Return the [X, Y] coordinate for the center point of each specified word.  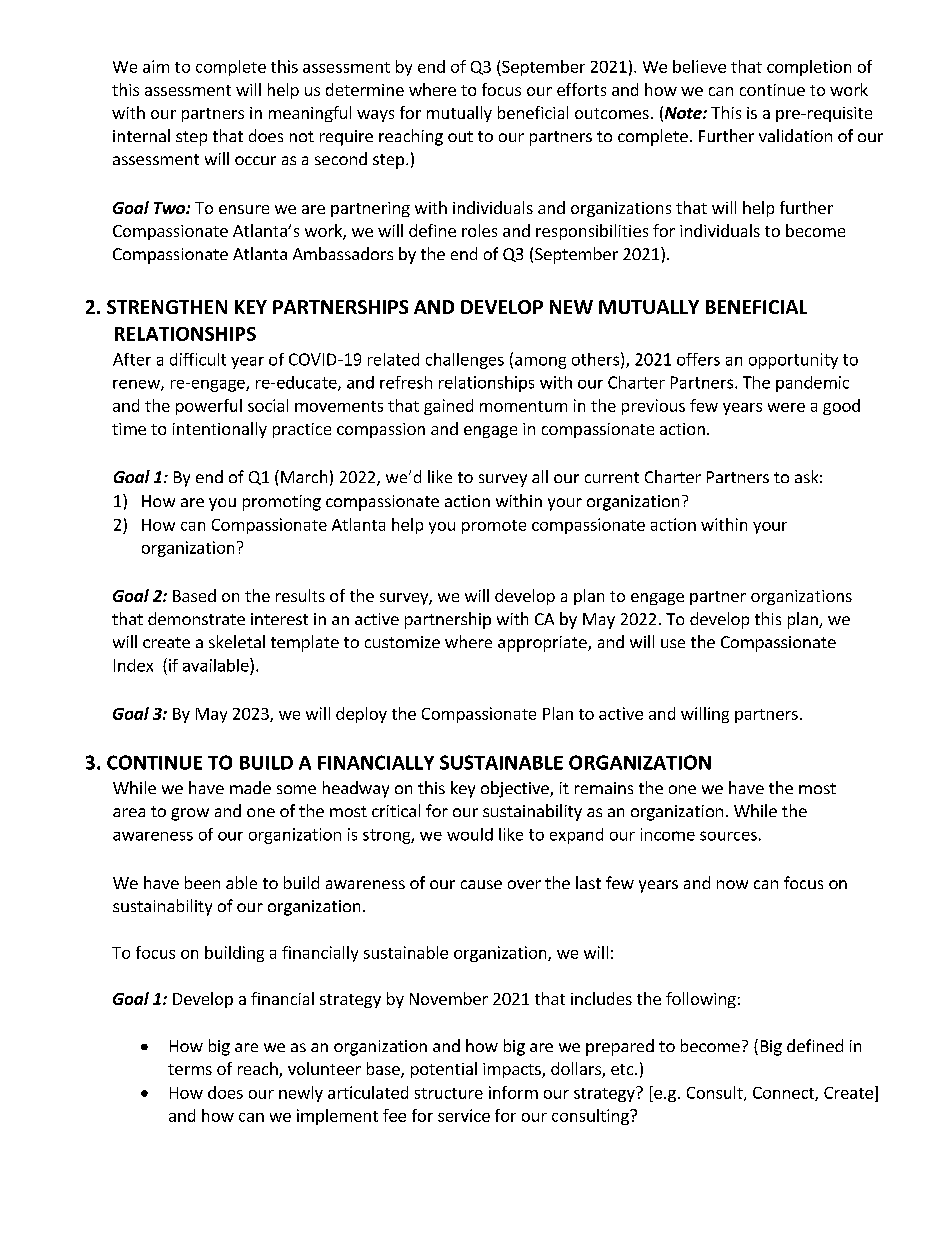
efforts [581, 89]
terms [190, 1069]
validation [795, 135]
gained [448, 407]
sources [728, 836]
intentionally [220, 430]
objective [516, 789]
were [786, 407]
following [701, 1000]
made [250, 787]
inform [513, 1092]
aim [156, 66]
